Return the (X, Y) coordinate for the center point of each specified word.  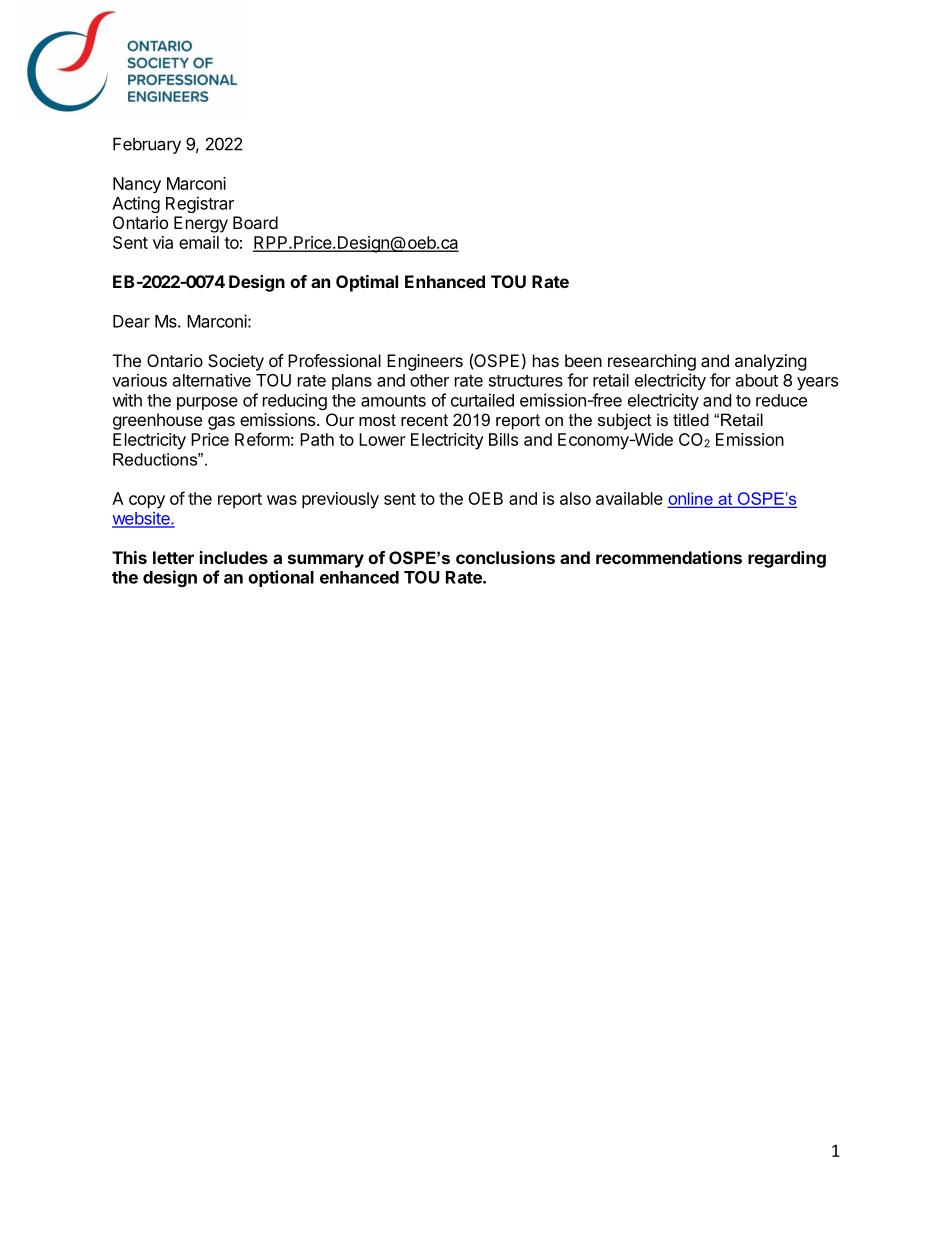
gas (221, 423)
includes (234, 557)
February (147, 145)
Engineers (425, 362)
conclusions (505, 557)
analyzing (771, 362)
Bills (503, 439)
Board (255, 222)
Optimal (367, 283)
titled (691, 419)
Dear (131, 321)
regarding (787, 559)
